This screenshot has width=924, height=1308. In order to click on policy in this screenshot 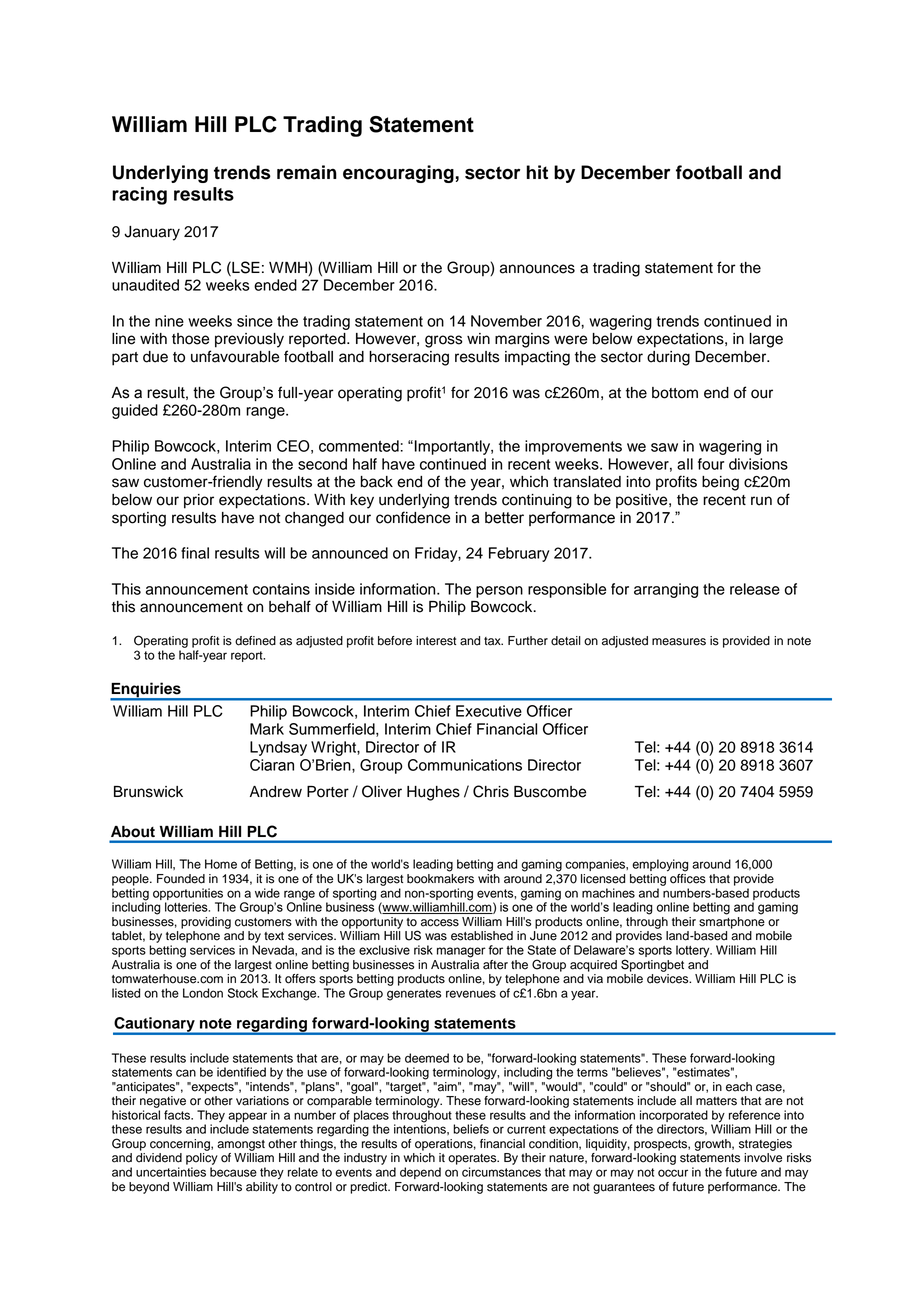, I will do `click(202, 1159)`.
